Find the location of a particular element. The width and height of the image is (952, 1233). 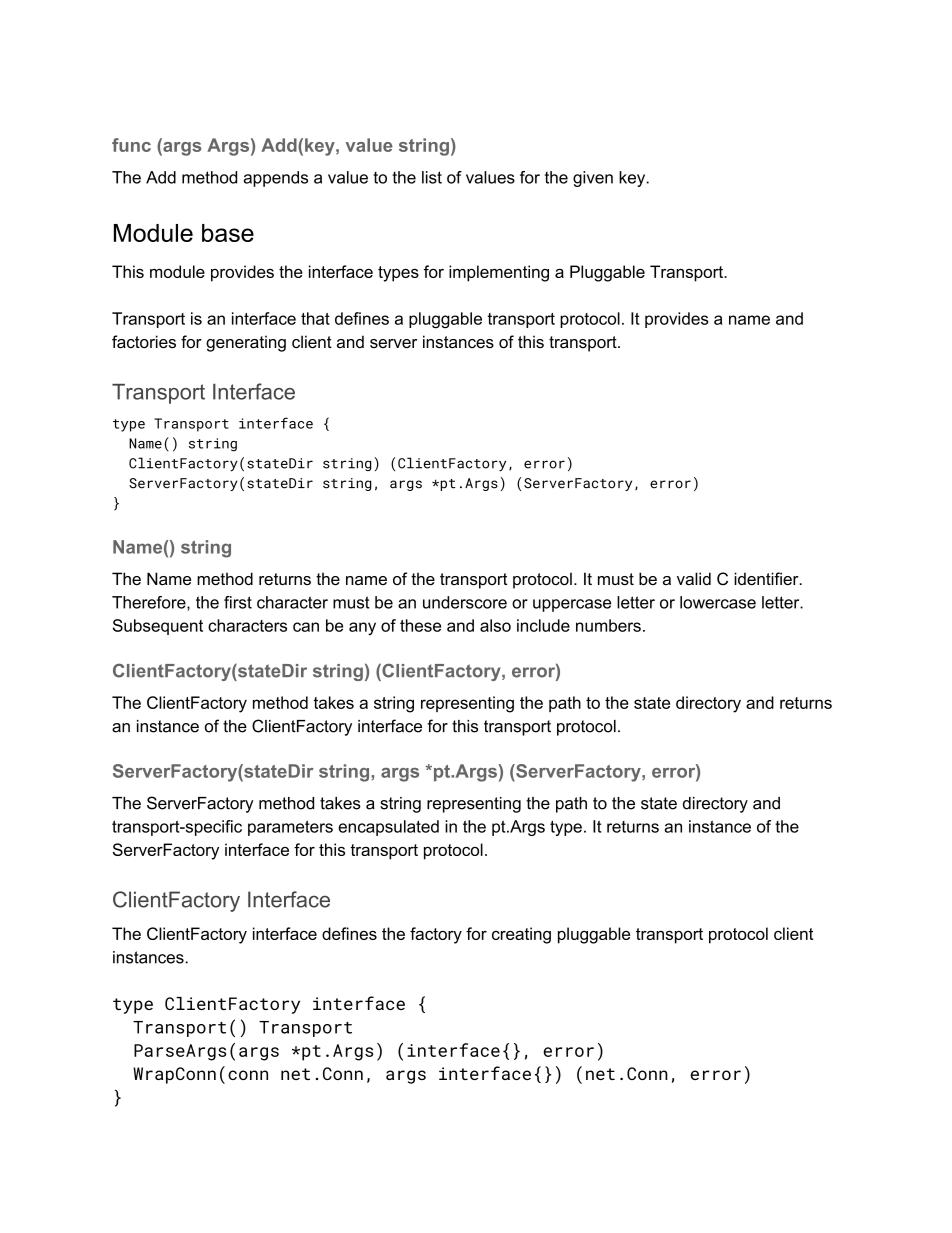

given is located at coordinates (593, 179).
